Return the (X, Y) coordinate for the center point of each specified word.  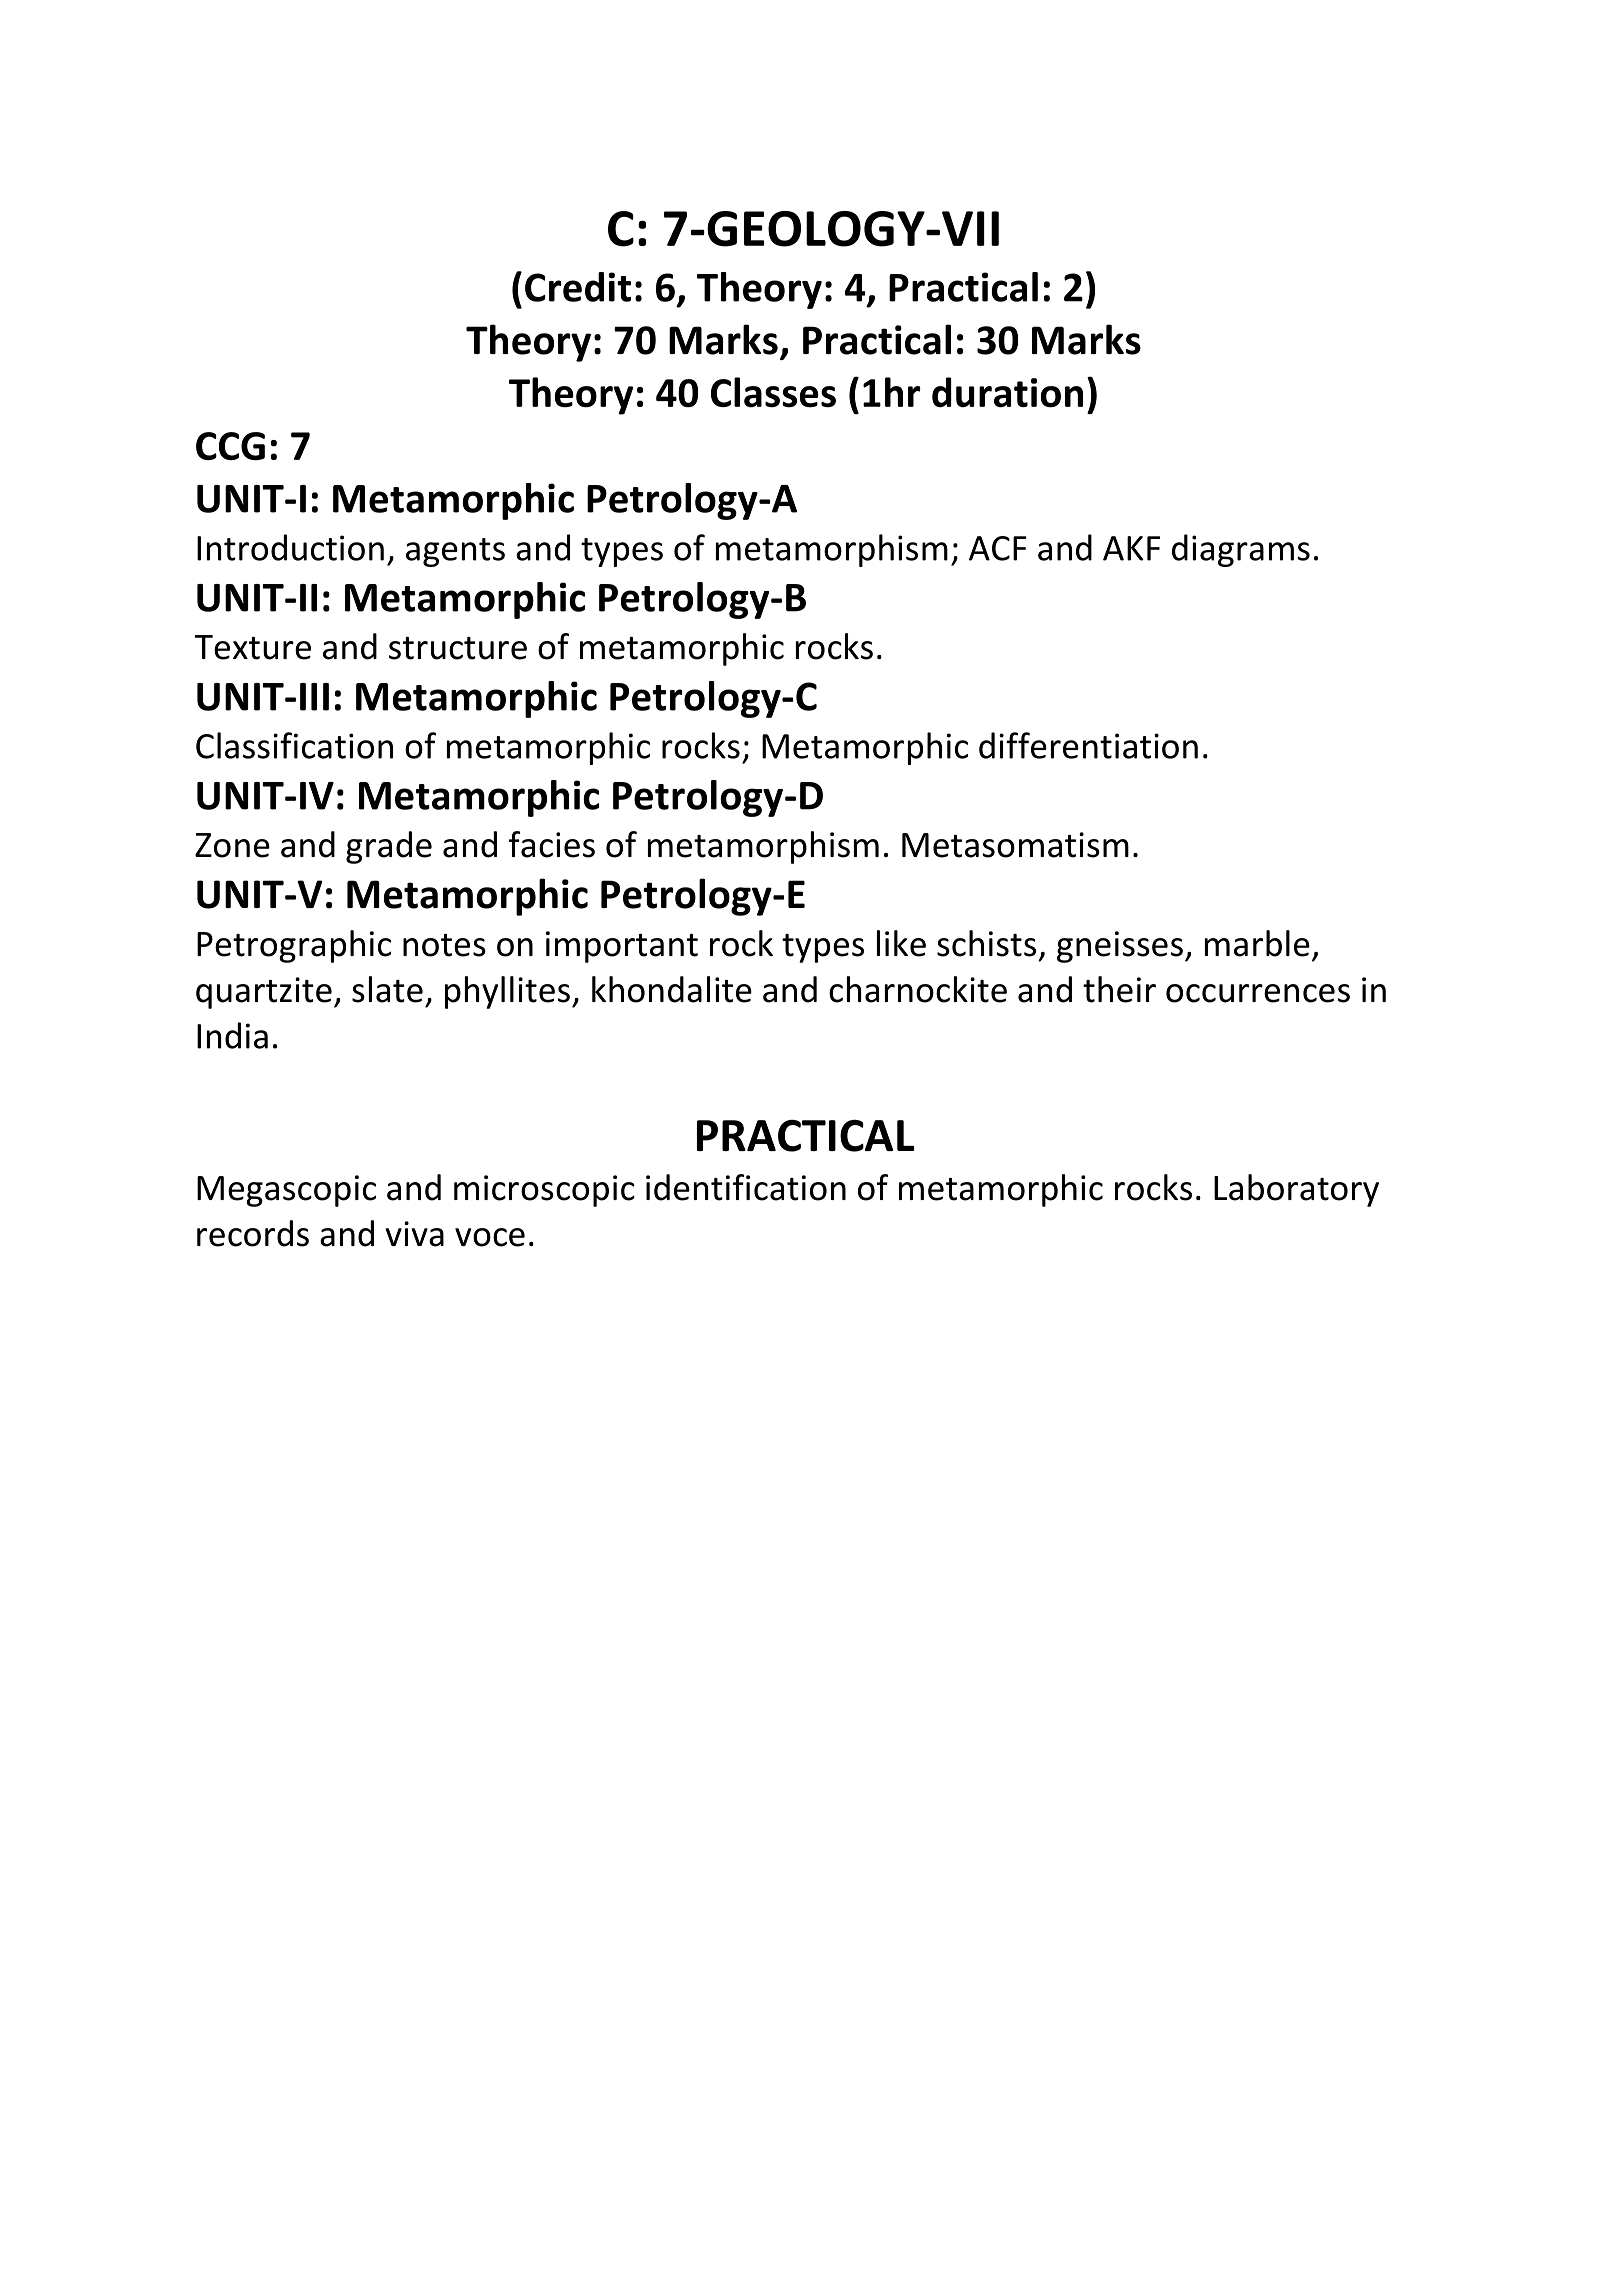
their (1119, 989)
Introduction (290, 547)
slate (387, 989)
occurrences (1258, 993)
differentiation (1088, 745)
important (622, 947)
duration (1007, 392)
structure (458, 648)
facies (552, 844)
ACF (998, 548)
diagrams (1241, 550)
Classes (773, 392)
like (901, 943)
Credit (578, 287)
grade (389, 847)
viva (414, 1234)
